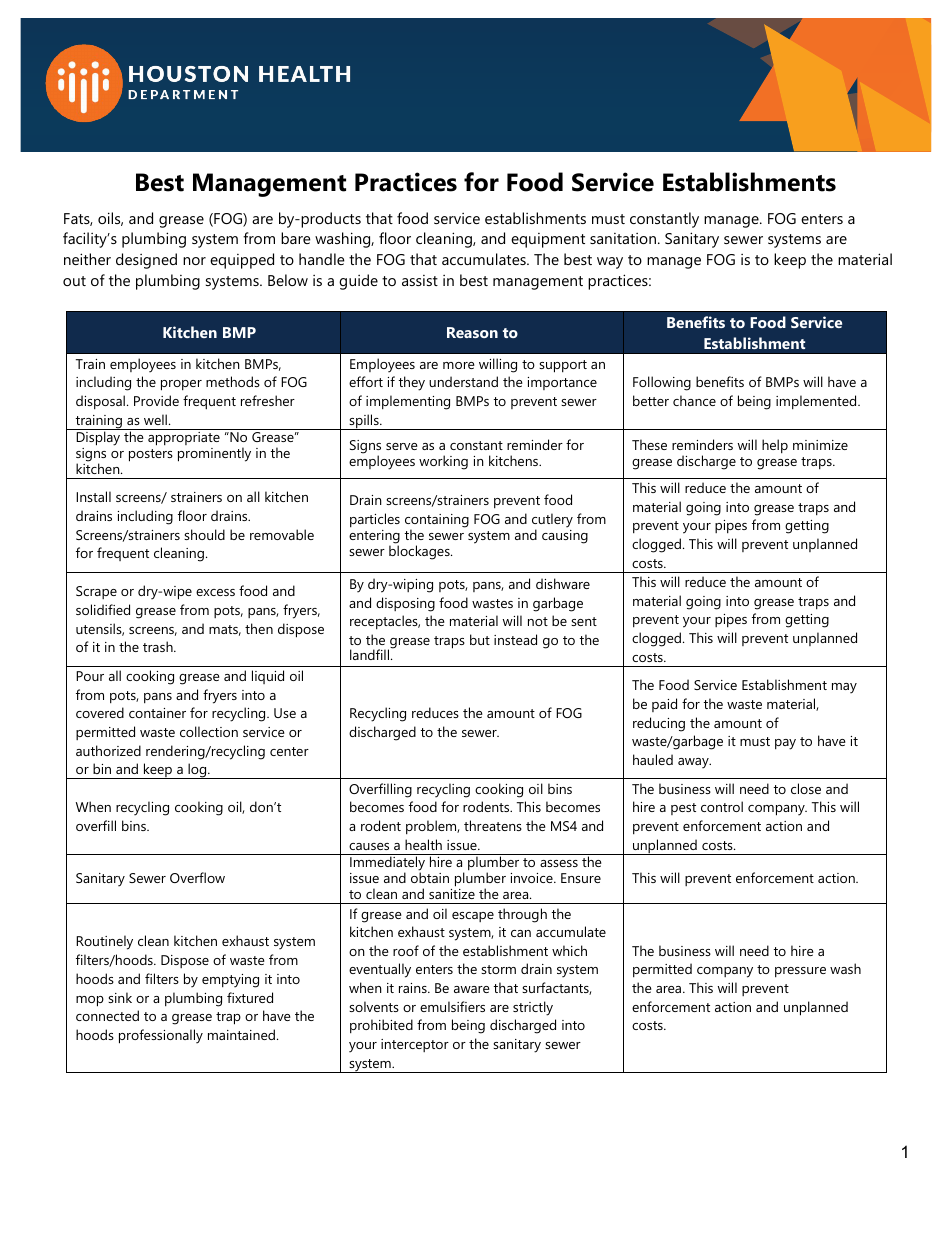 This page has width=952, height=1233. I want to click on professionally, so click(161, 1036).
